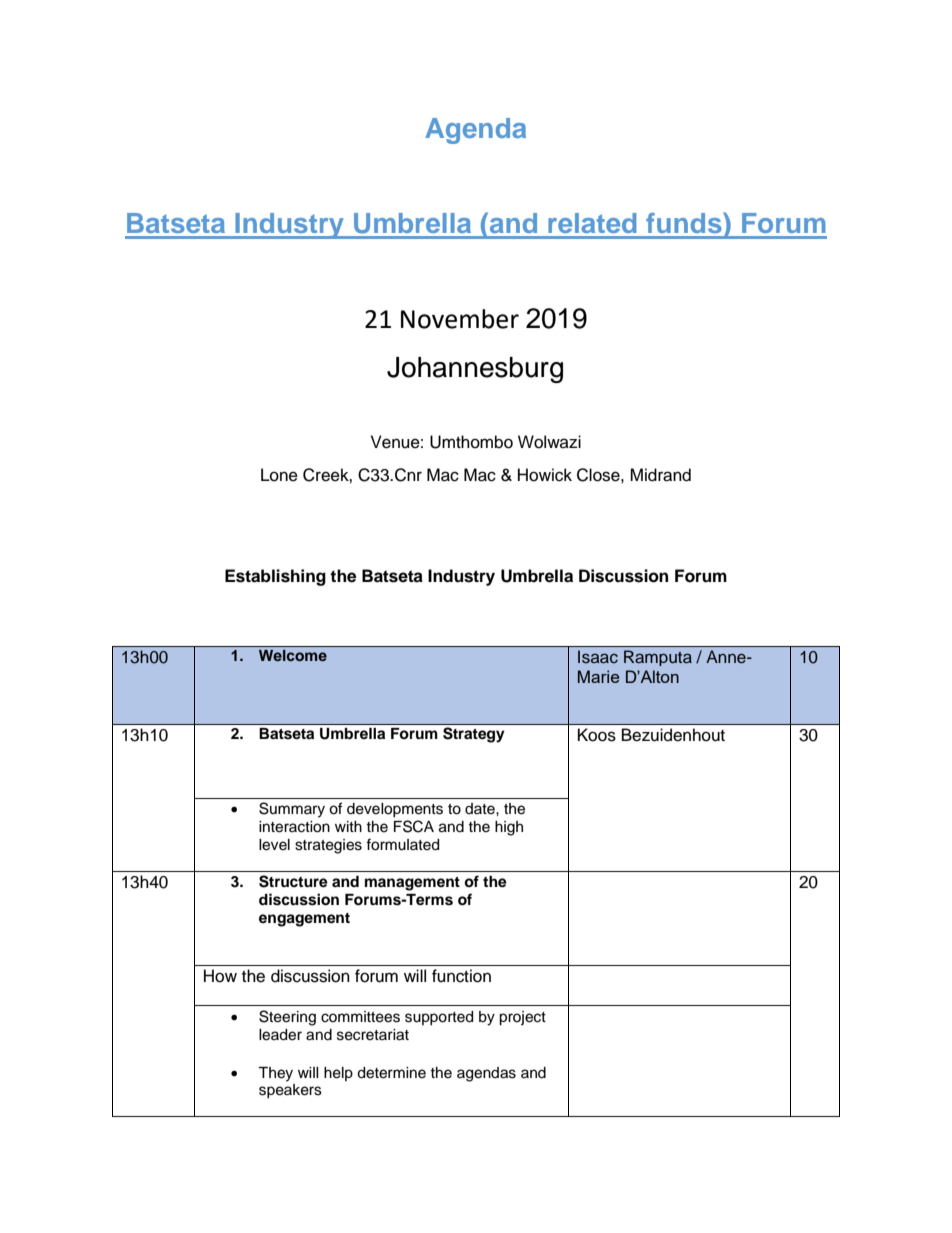 This page has width=952, height=1233. What do you see at coordinates (395, 810) in the page?
I see `developments` at bounding box center [395, 810].
